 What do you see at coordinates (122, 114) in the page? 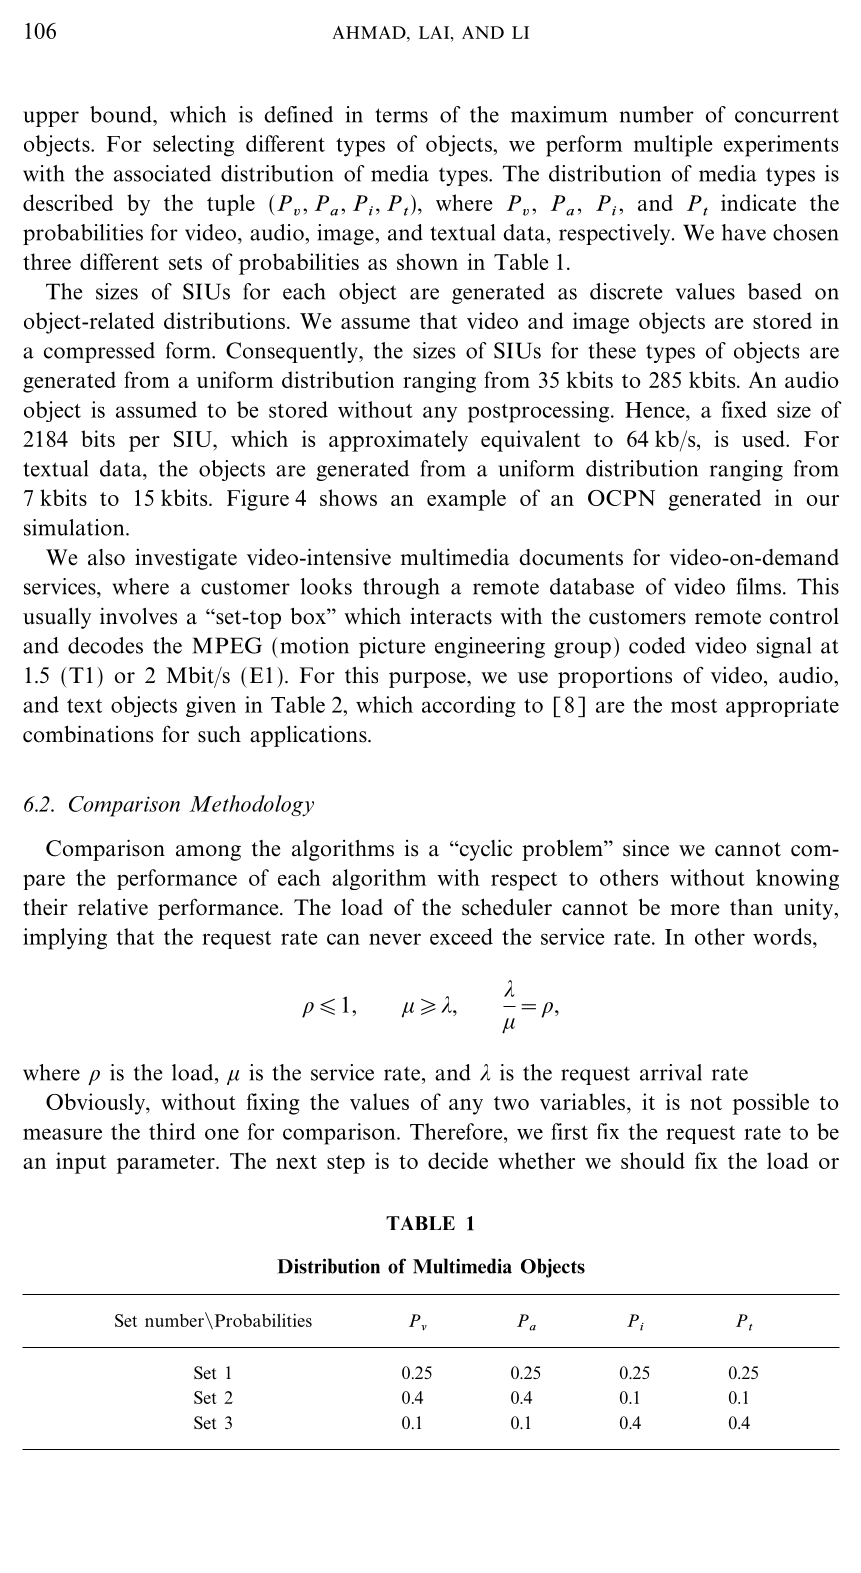
I see `bound` at bounding box center [122, 114].
